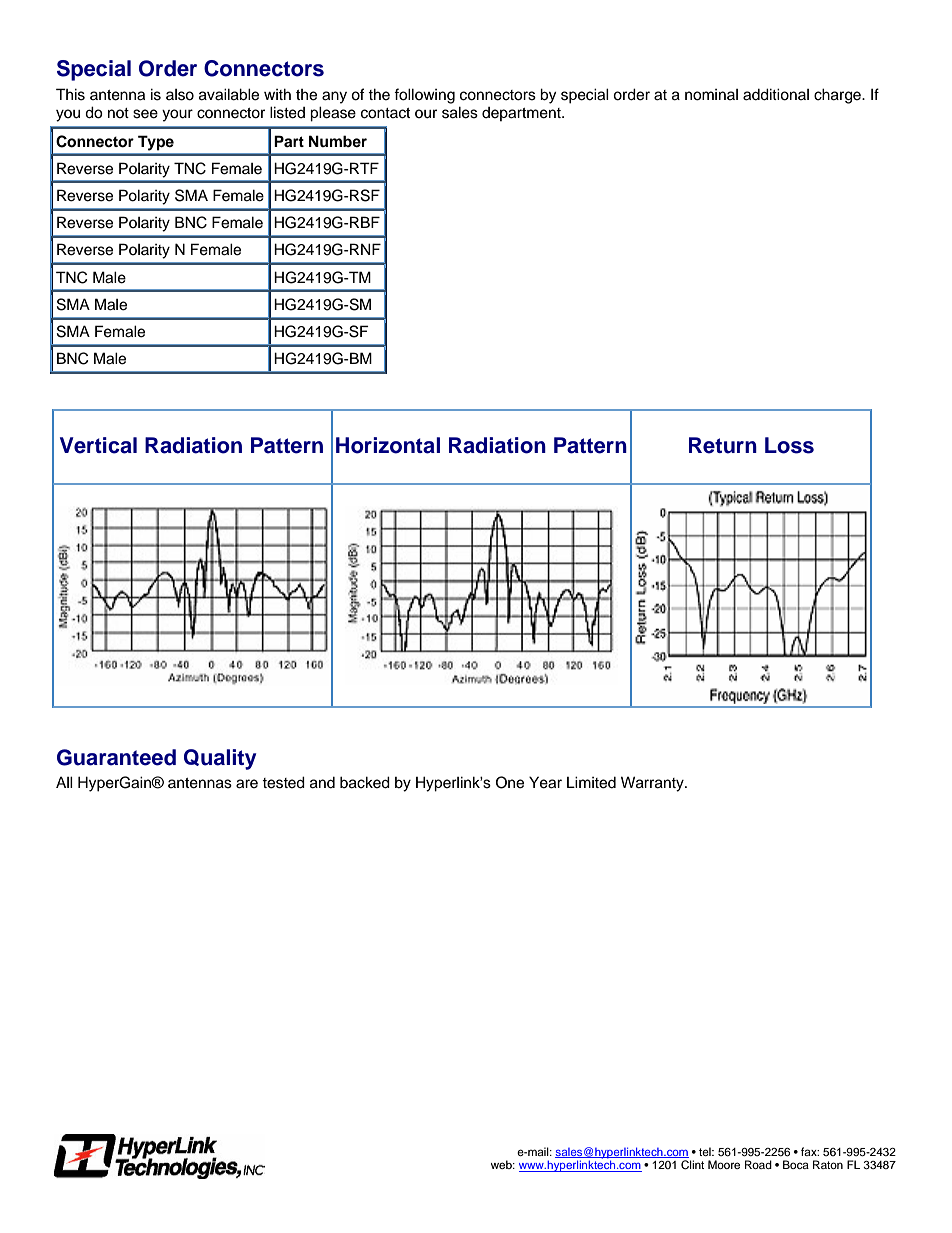 The width and height of the page is (952, 1233). I want to click on Clint, so click(692, 1165).
